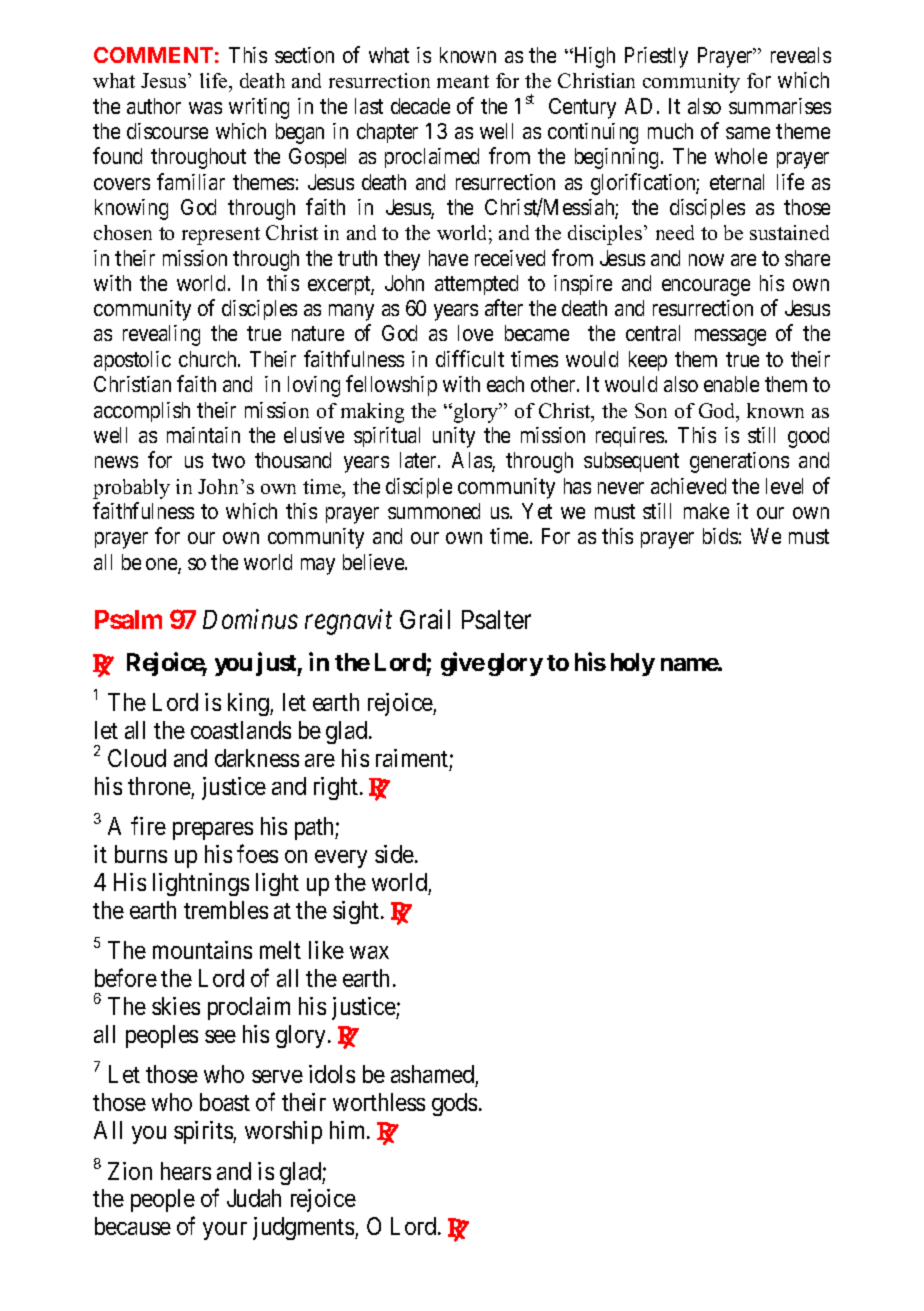 This page has width=924, height=1311. What do you see at coordinates (633, 664) in the page?
I see `holy` at bounding box center [633, 664].
